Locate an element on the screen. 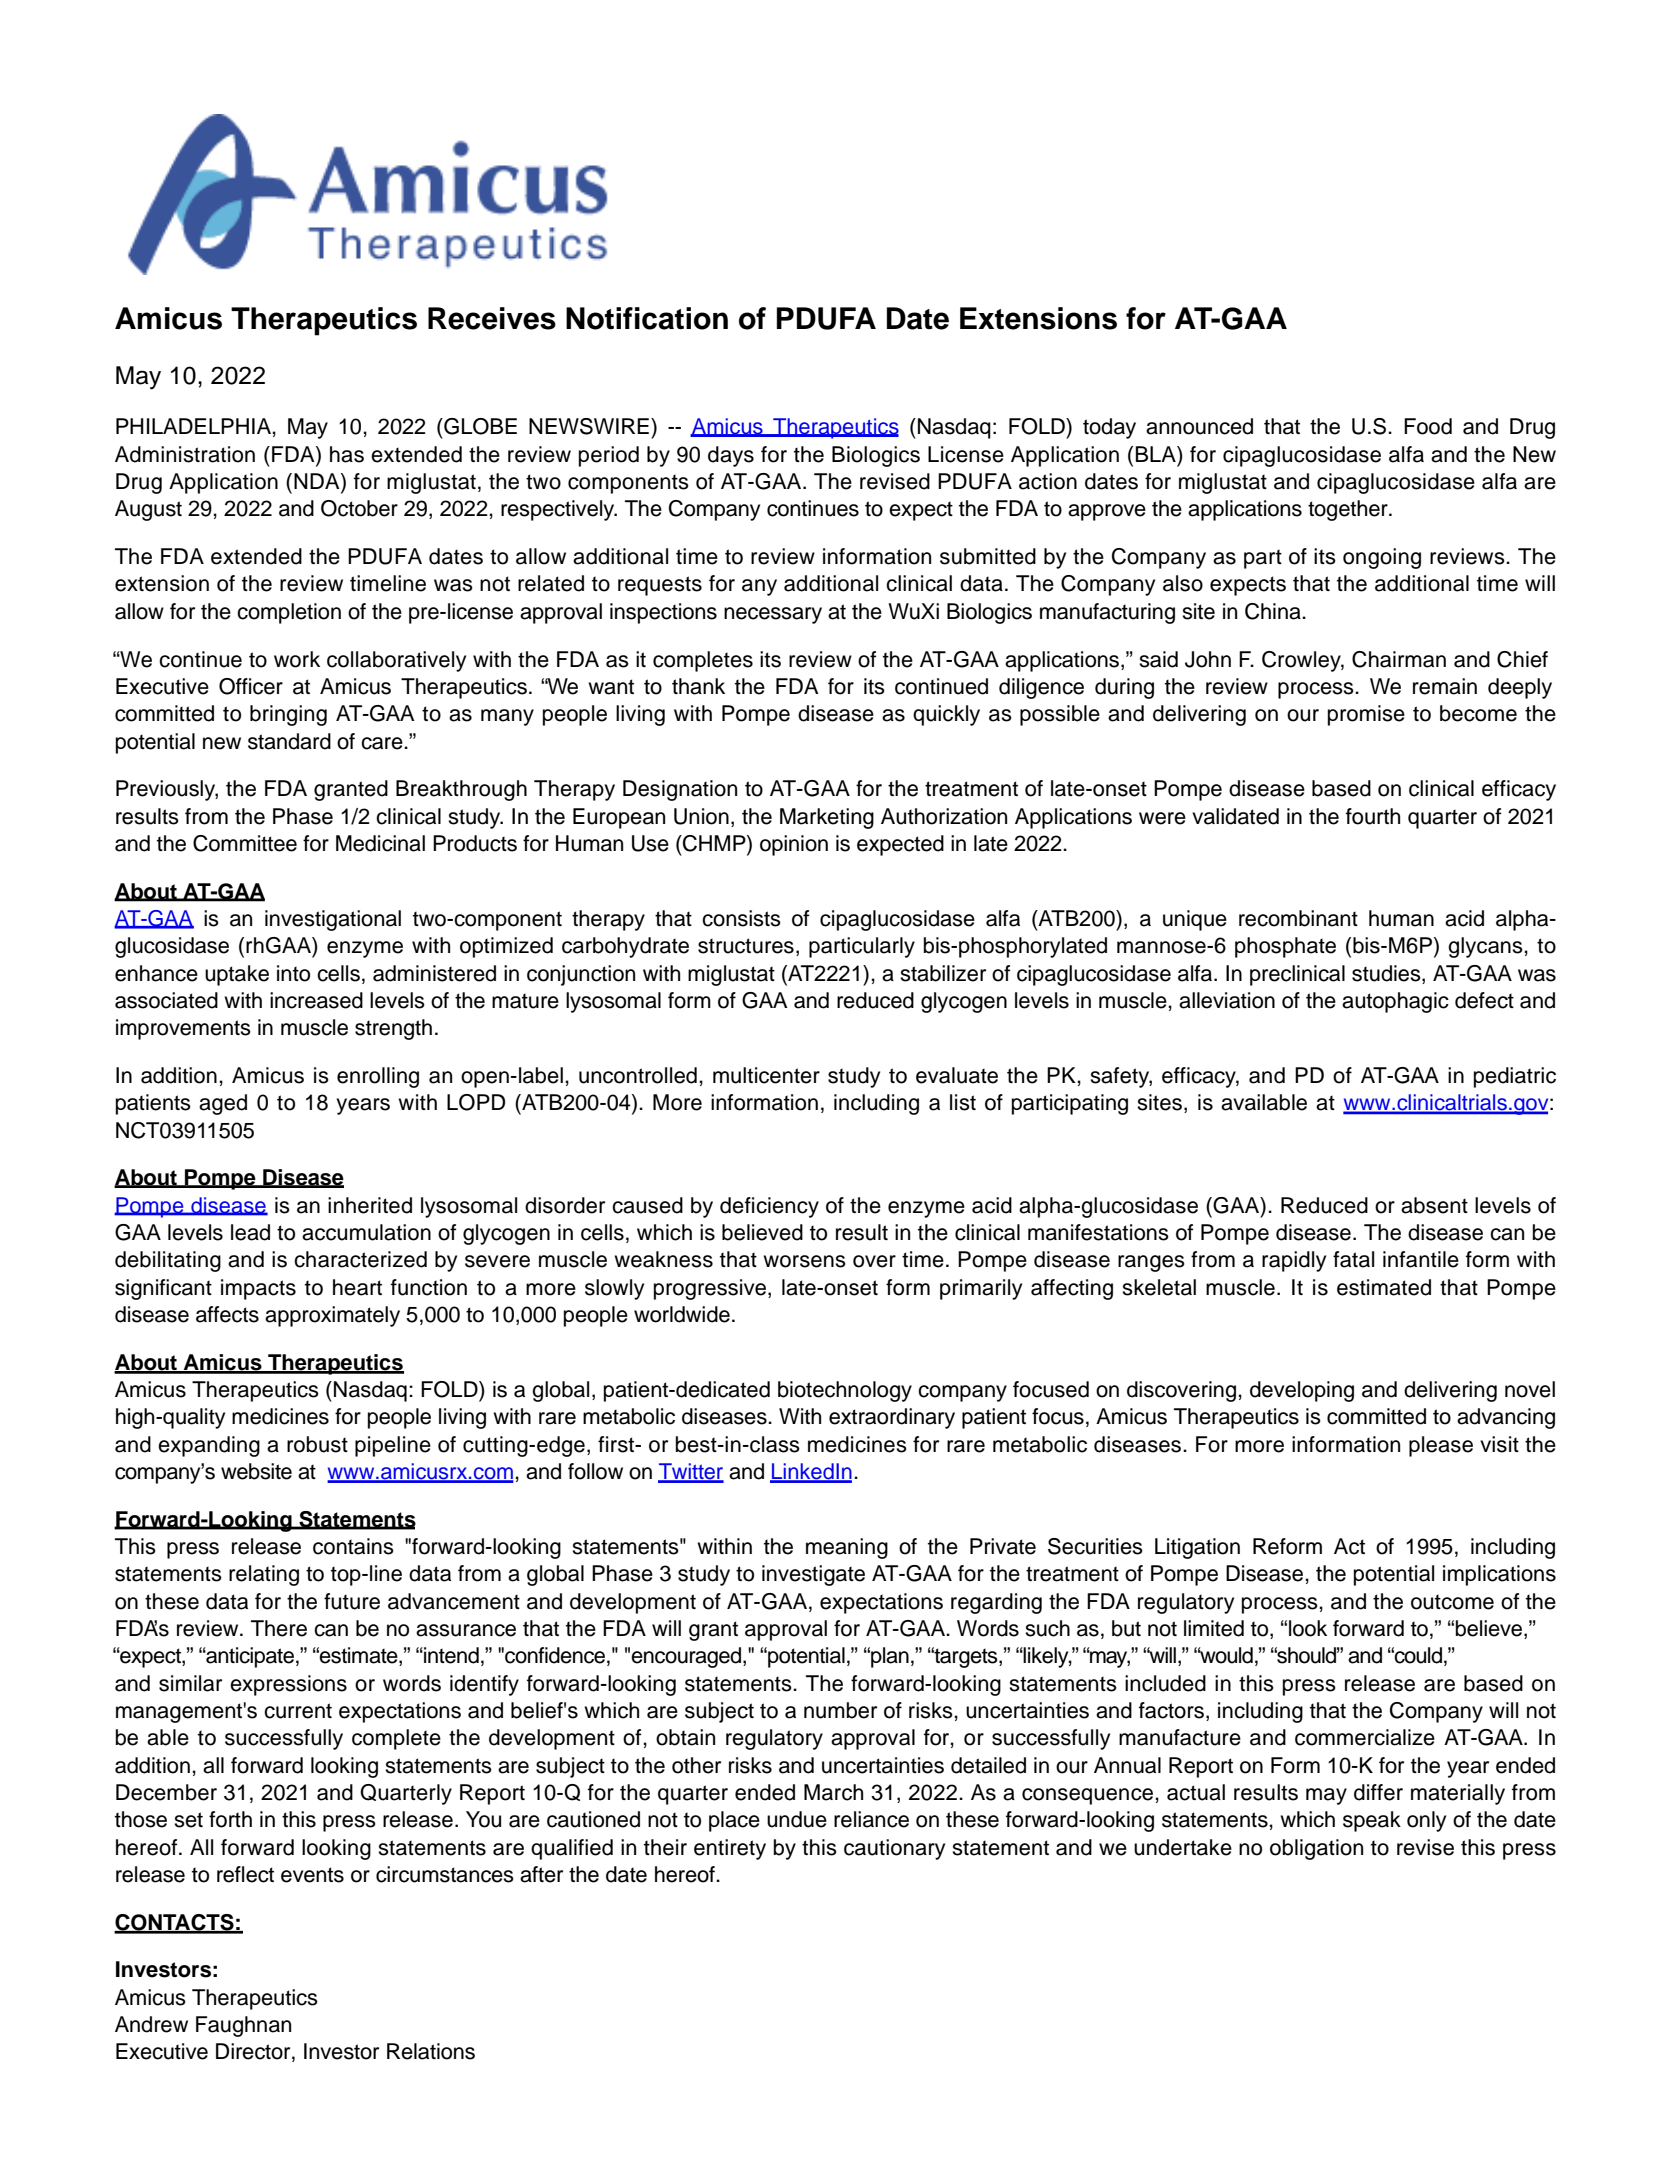 This screenshot has height=2163, width=1671. Relations is located at coordinates (431, 2051).
